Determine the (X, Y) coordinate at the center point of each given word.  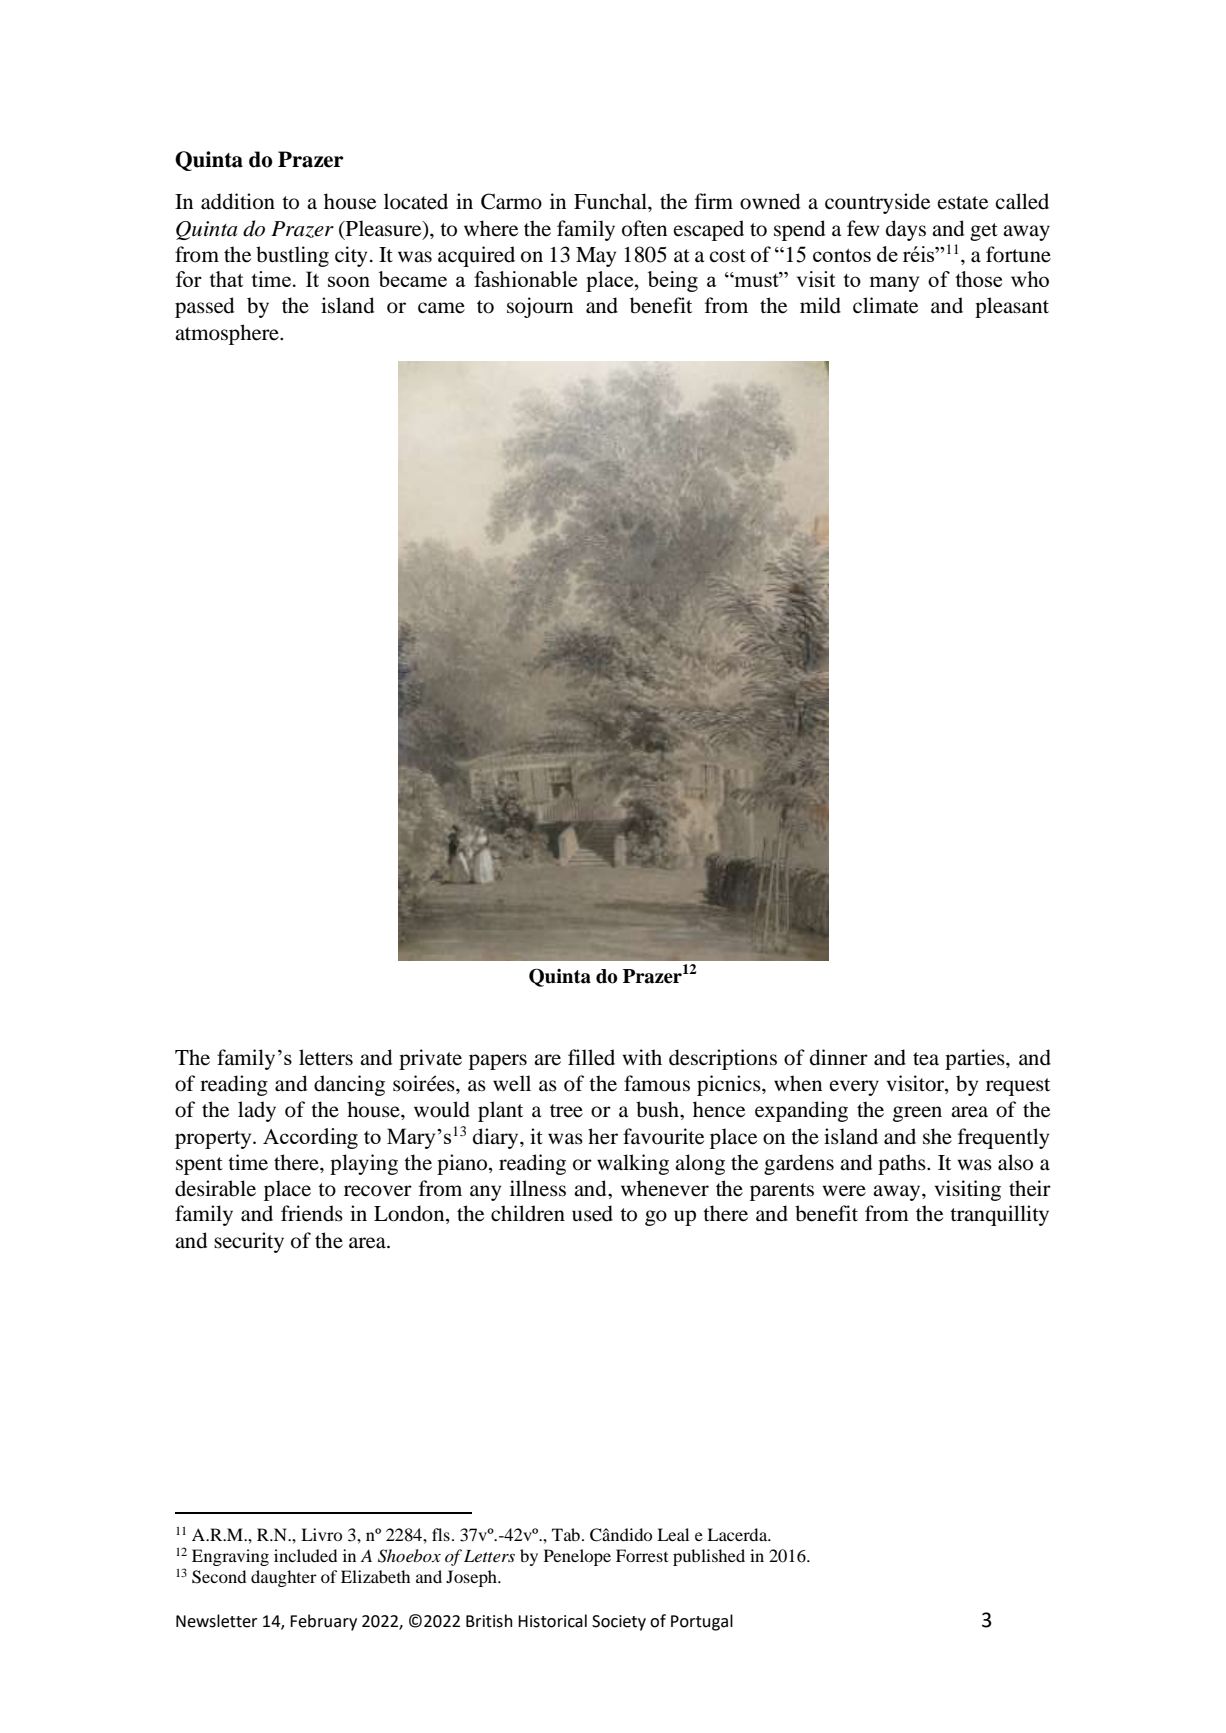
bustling (292, 256)
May (596, 257)
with (642, 1057)
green (917, 1114)
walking (633, 1164)
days (906, 230)
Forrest (642, 1555)
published (709, 1557)
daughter (284, 1578)
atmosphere (228, 334)
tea (926, 1059)
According (310, 1138)
